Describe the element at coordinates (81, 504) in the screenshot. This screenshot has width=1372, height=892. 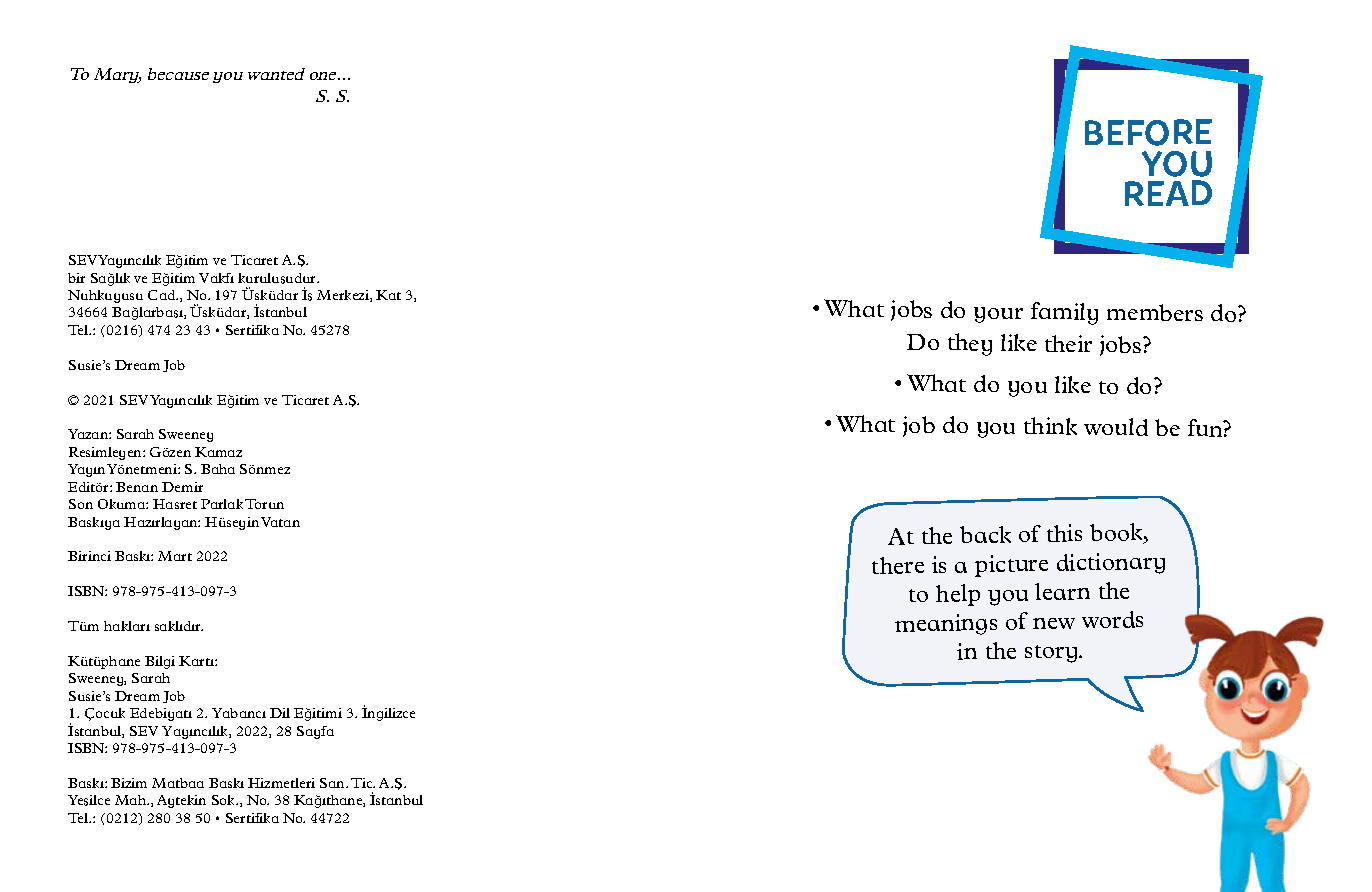
I see `Son` at that location.
